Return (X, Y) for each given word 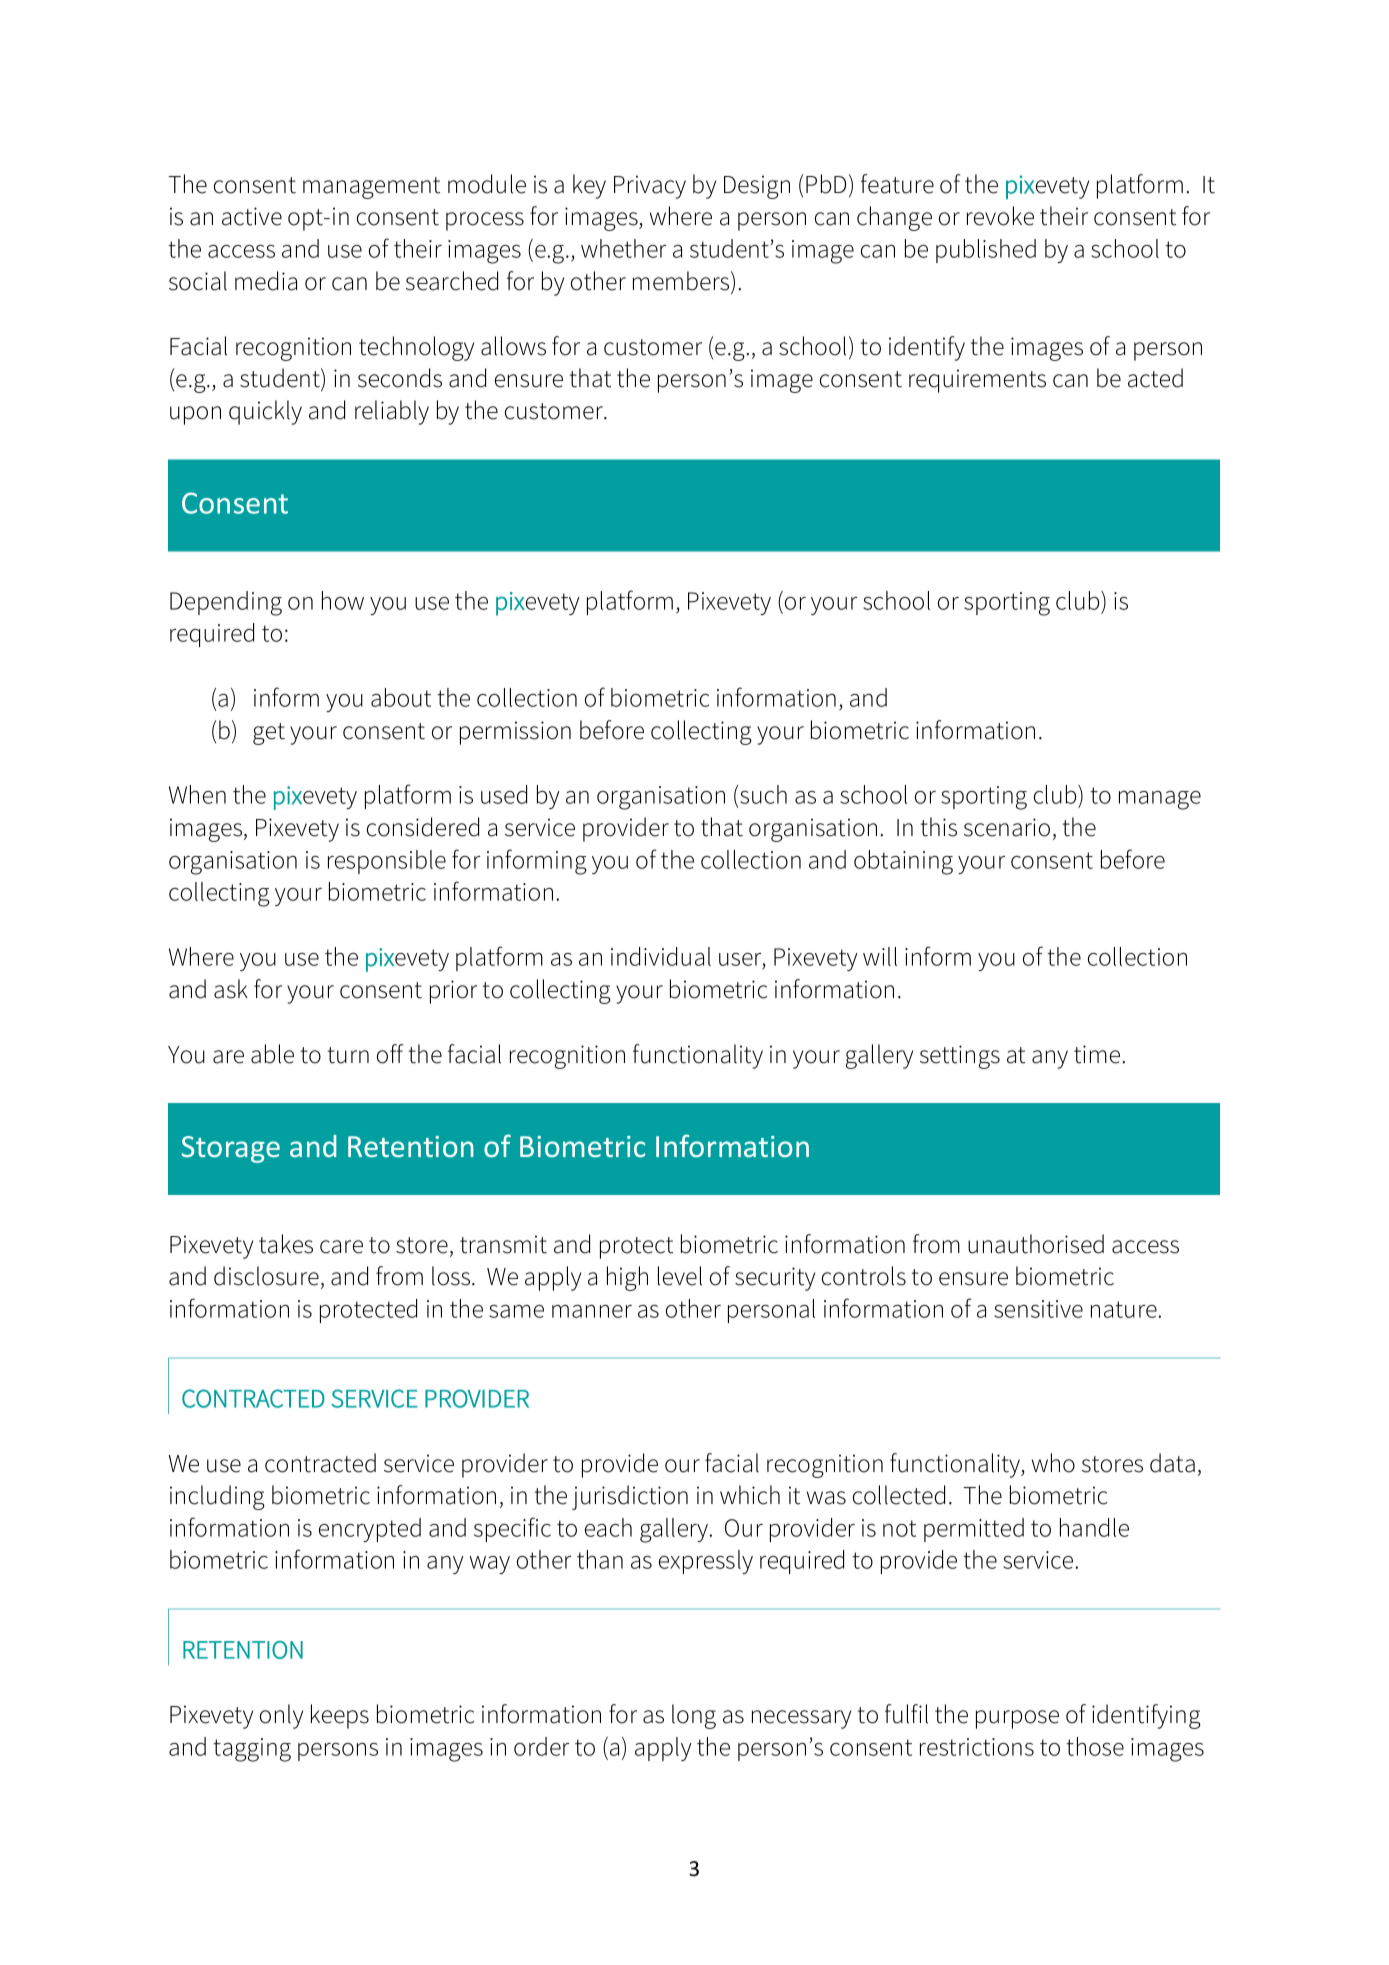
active (252, 216)
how (343, 600)
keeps (340, 1716)
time (1097, 1054)
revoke (1000, 216)
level (680, 1276)
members (682, 282)
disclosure (266, 1276)
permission (515, 733)
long (694, 1716)
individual (661, 956)
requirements (977, 381)
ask (231, 989)
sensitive (1038, 1309)
